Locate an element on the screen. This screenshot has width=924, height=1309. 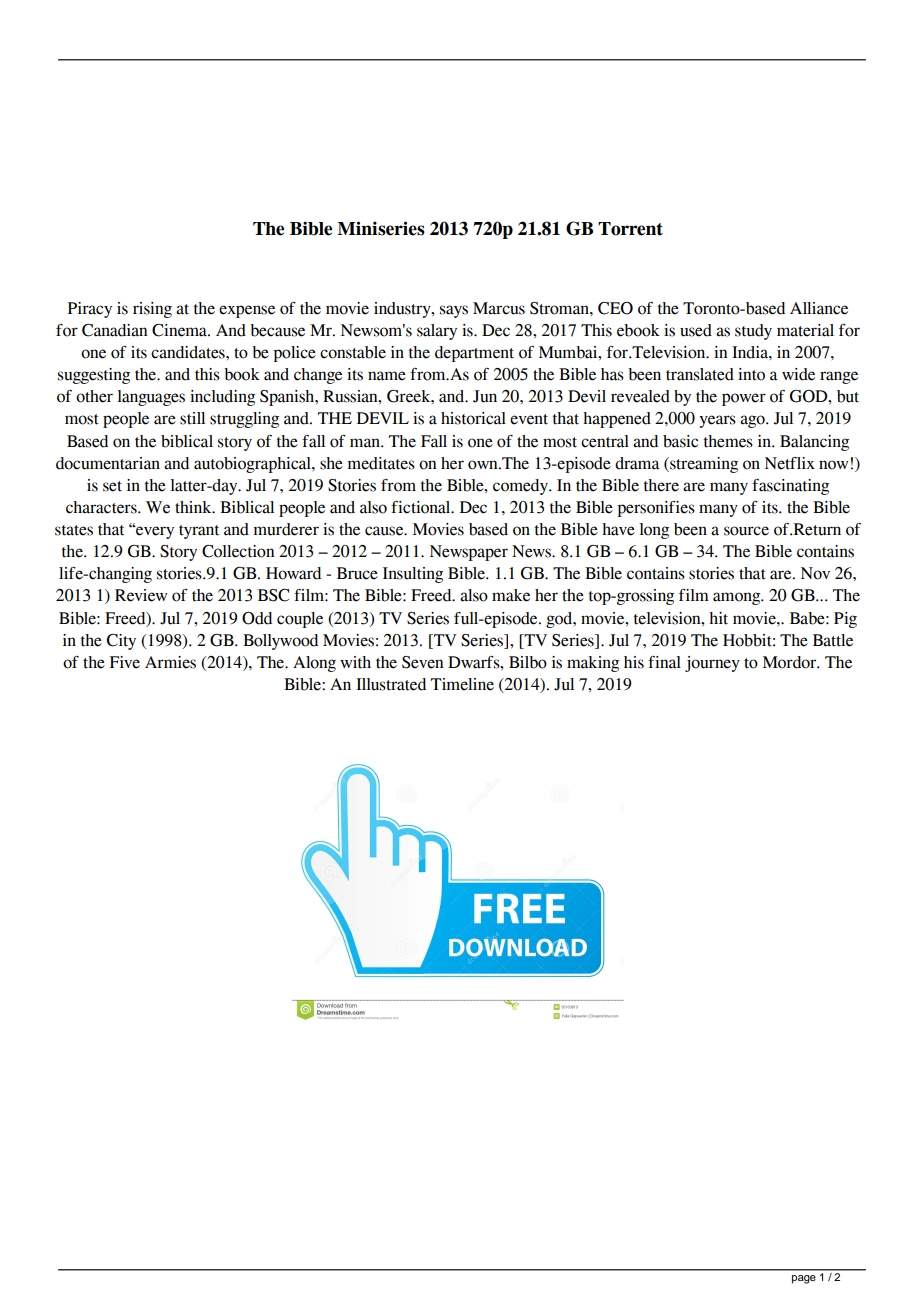
source is located at coordinates (746, 531).
